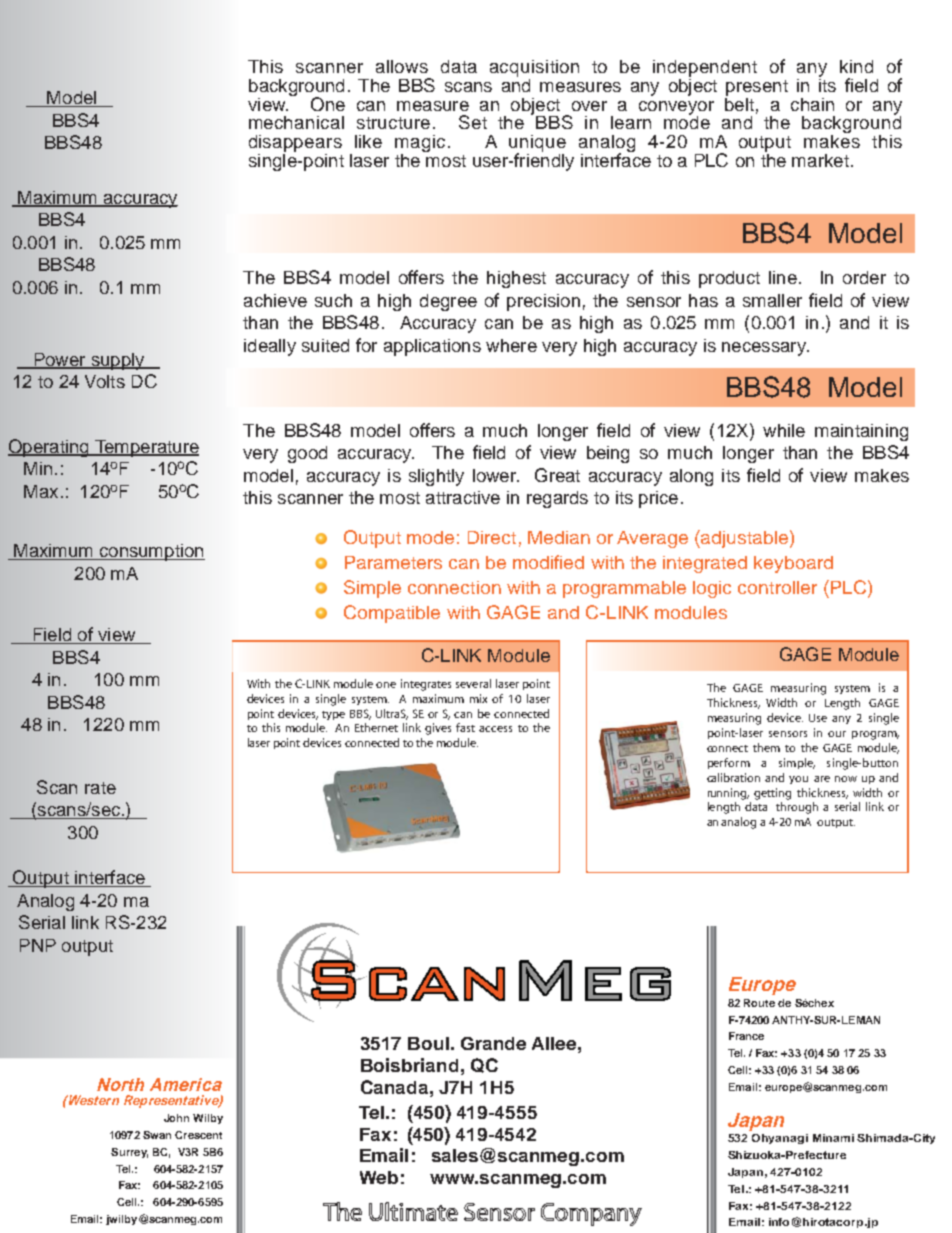 The width and height of the document is (952, 1233). What do you see at coordinates (765, 349) in the document?
I see `necessary` at bounding box center [765, 349].
